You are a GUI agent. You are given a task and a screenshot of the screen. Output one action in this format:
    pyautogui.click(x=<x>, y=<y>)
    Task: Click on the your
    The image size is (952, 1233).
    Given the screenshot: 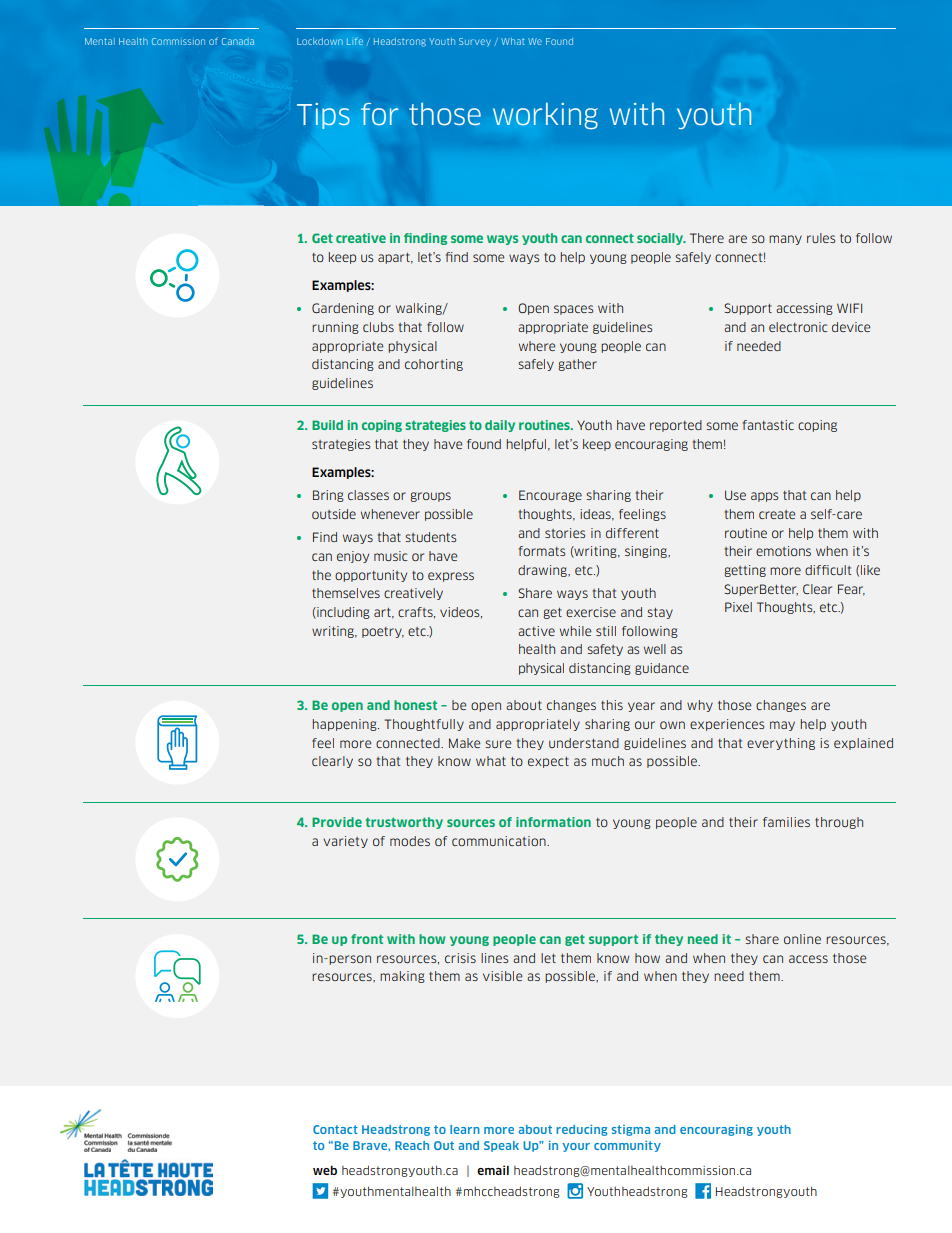 What is the action you would take?
    pyautogui.click(x=576, y=1147)
